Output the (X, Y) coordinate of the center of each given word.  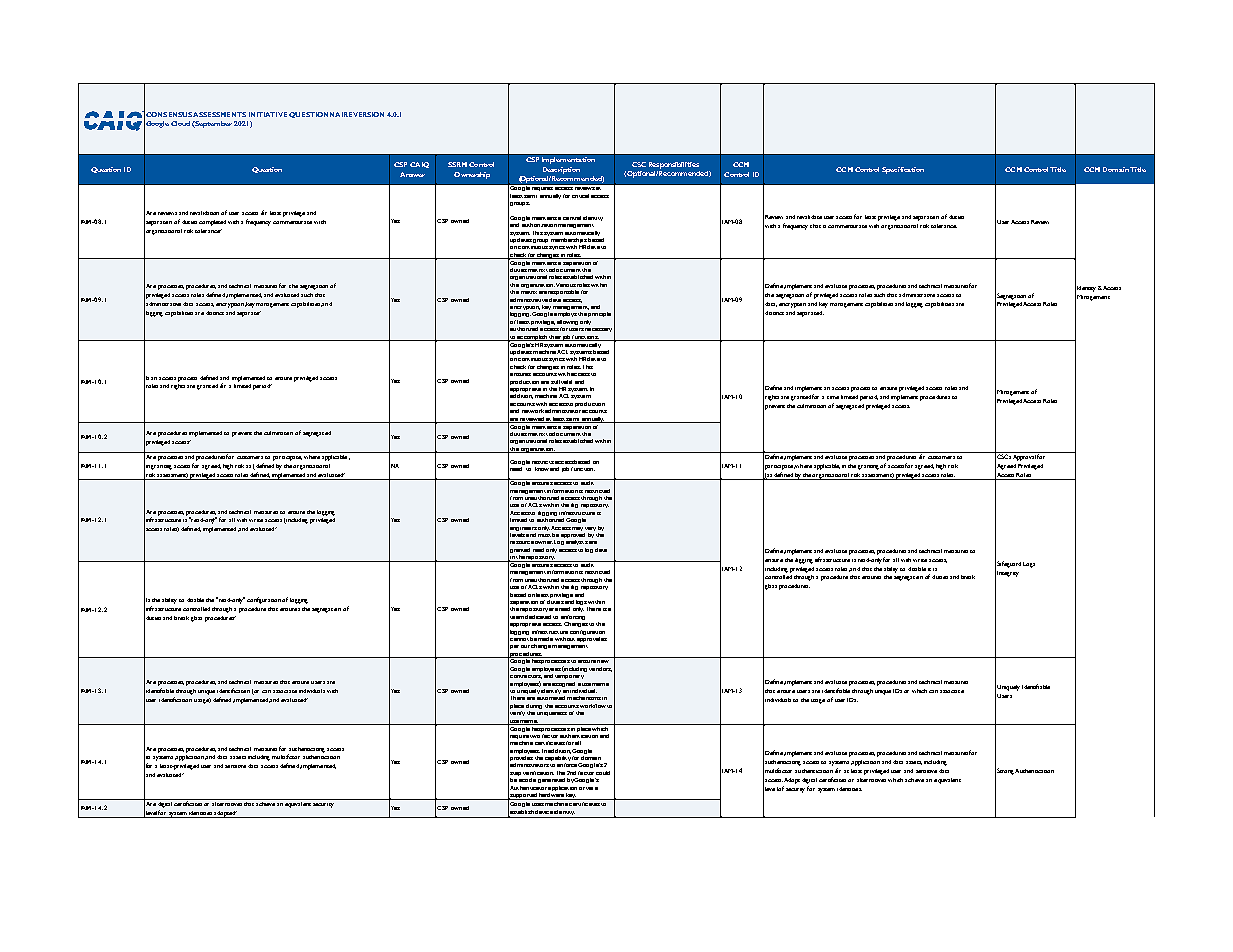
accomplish (532, 338)
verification (538, 773)
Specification (903, 170)
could (603, 773)
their (555, 338)
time (833, 397)
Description (561, 170)
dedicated (538, 617)
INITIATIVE (268, 114)
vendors (600, 669)
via (589, 788)
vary (590, 529)
